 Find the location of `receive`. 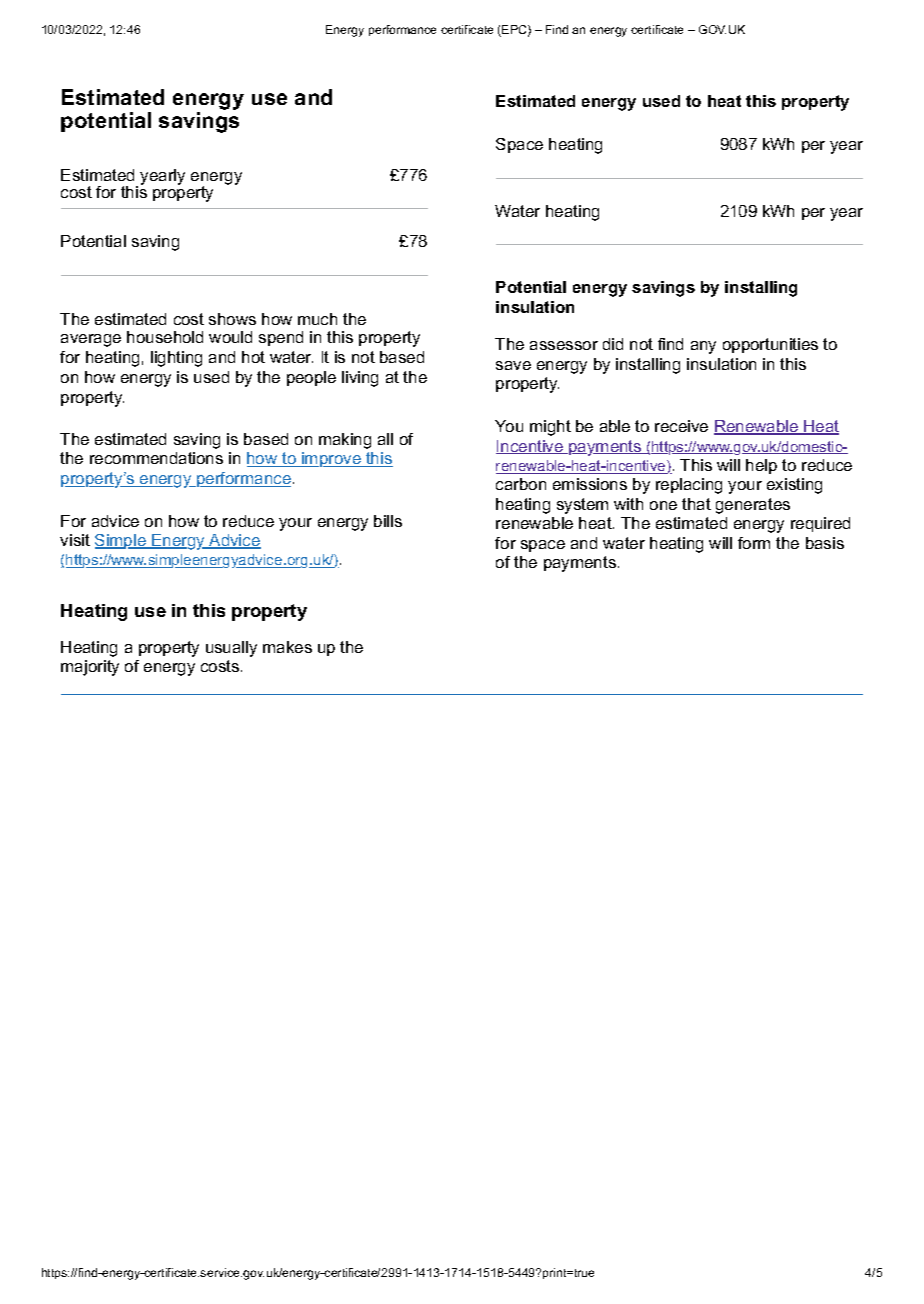

receive is located at coordinates (681, 426).
